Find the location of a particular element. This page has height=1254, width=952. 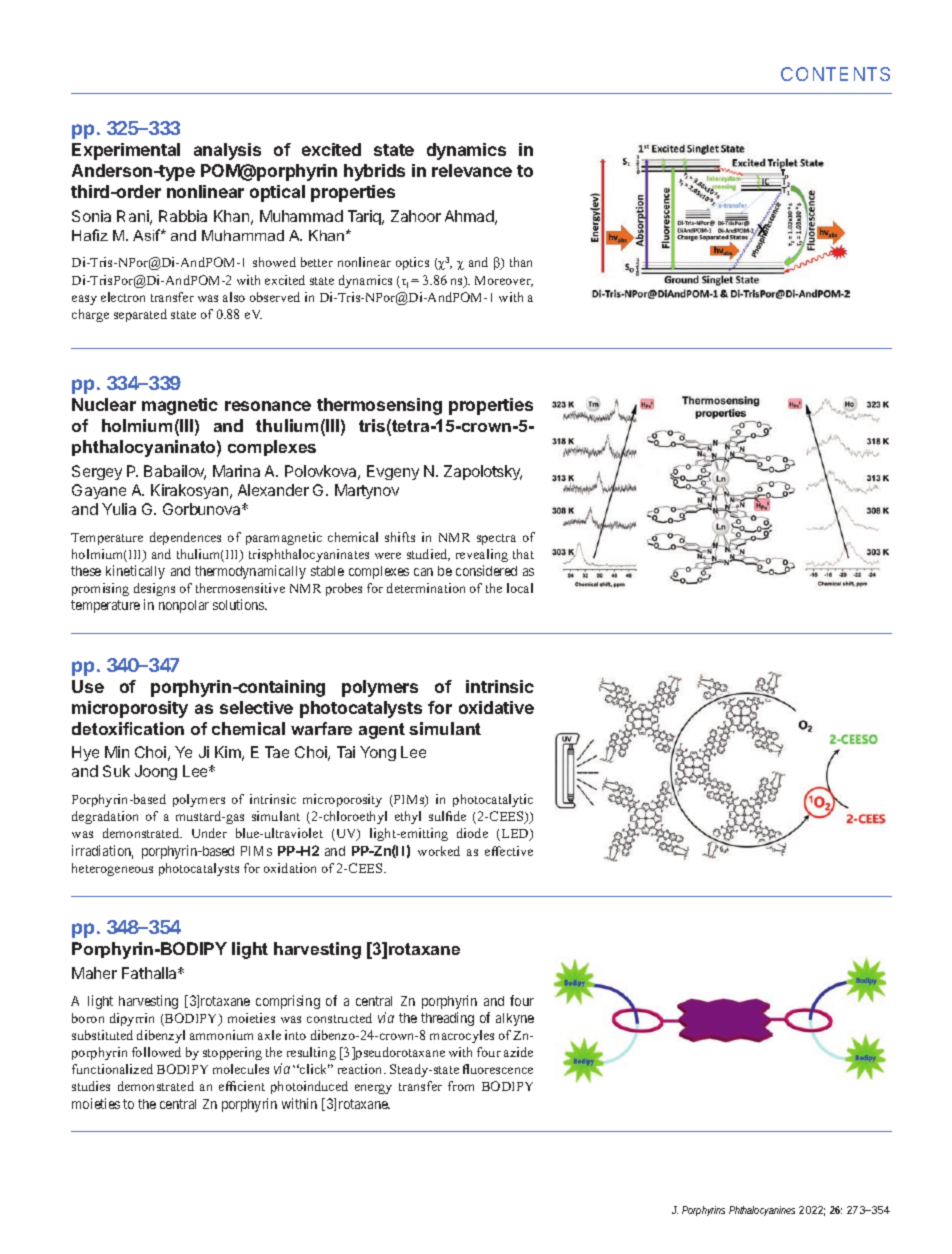

Joong is located at coordinates (156, 772).
